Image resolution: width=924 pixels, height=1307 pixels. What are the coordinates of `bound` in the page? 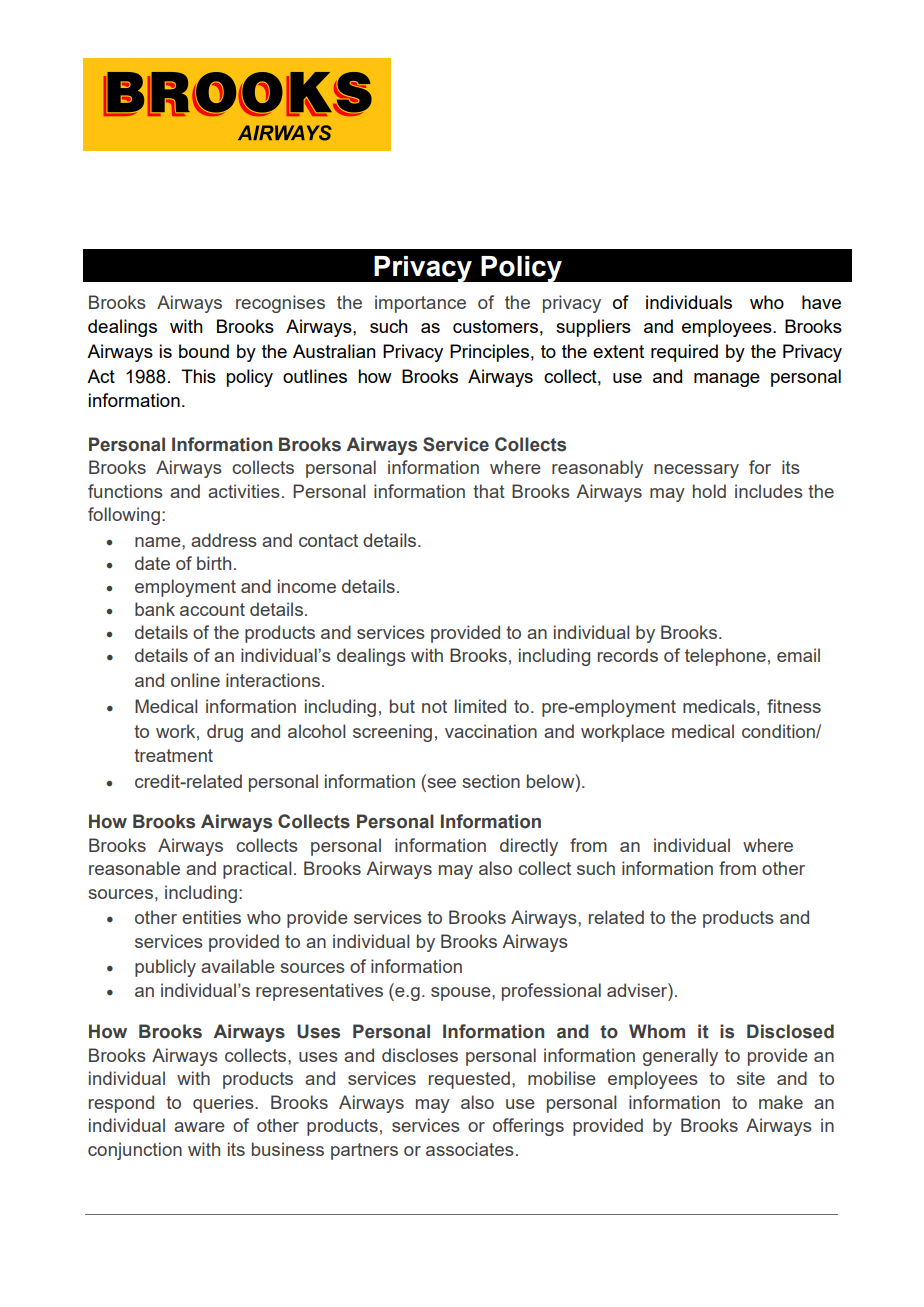 It's located at (204, 351).
